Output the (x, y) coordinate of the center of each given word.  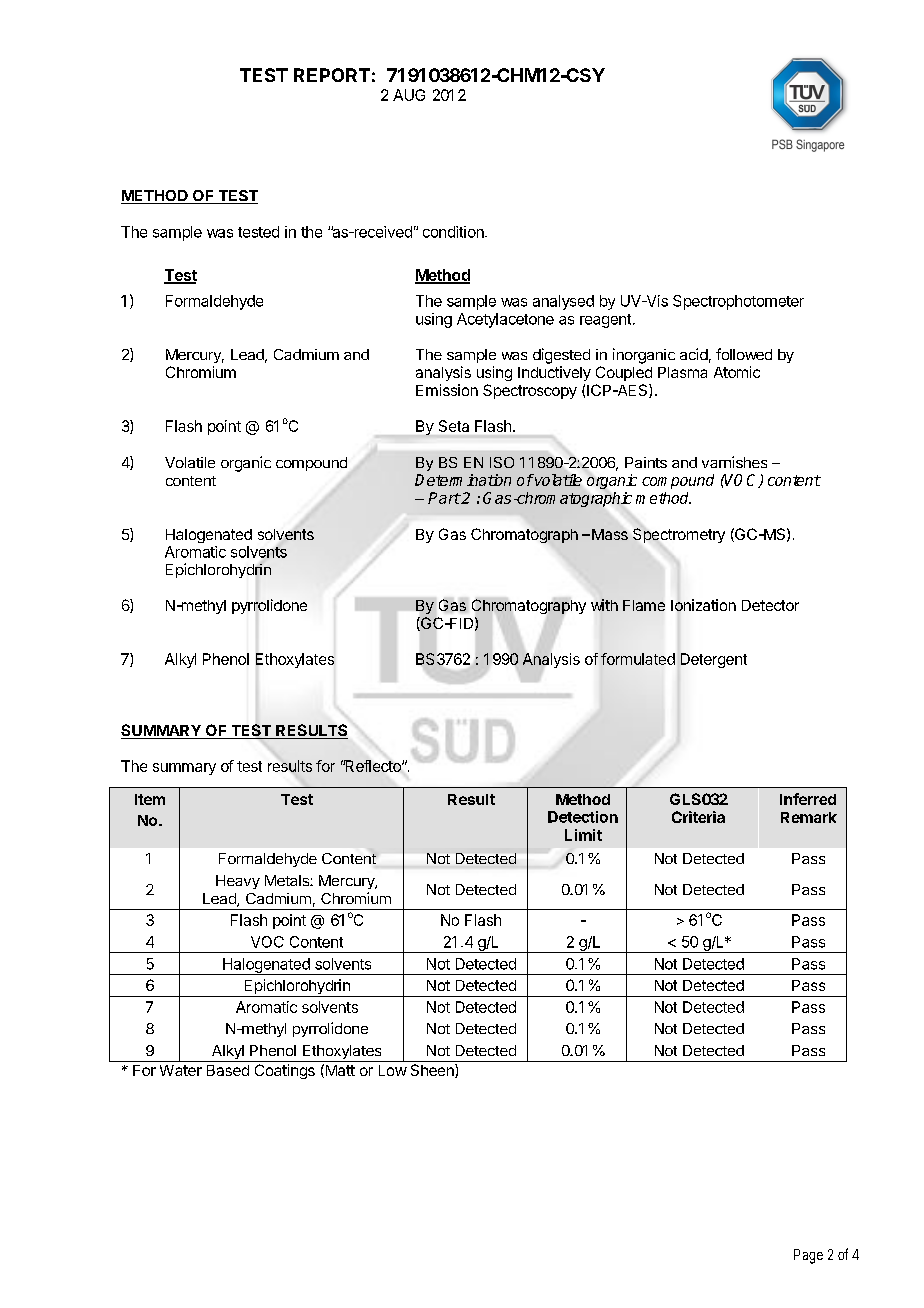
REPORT (332, 75)
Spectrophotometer (738, 302)
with (604, 605)
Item (150, 799)
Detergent (714, 660)
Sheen (433, 1071)
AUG (409, 95)
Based (228, 1070)
